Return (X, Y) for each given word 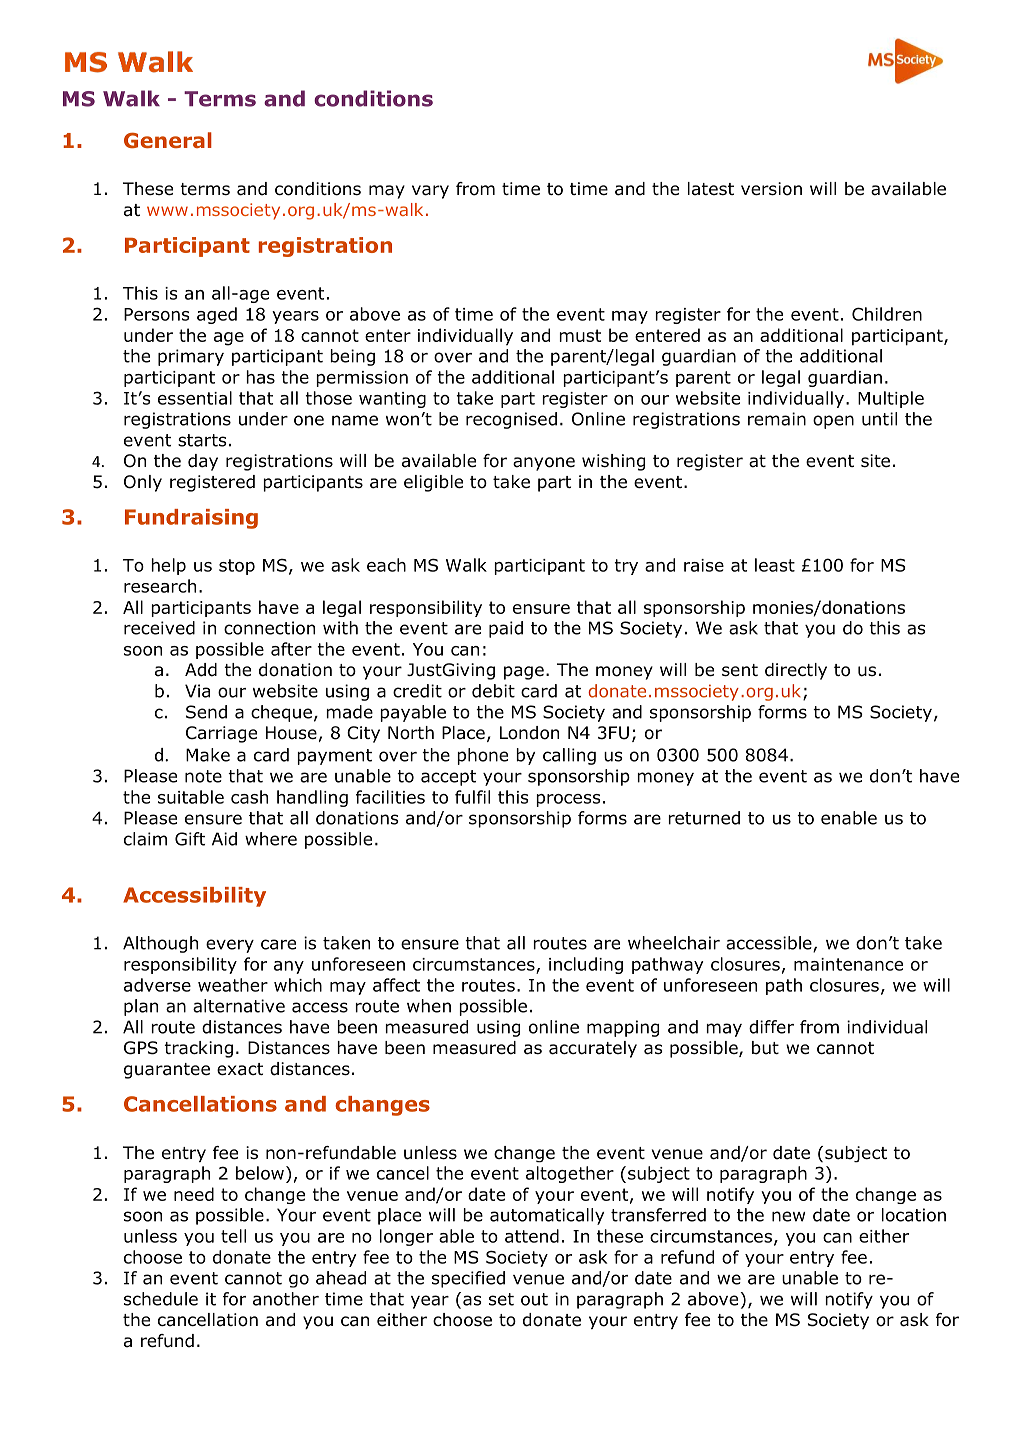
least (775, 565)
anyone (544, 464)
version (771, 189)
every (230, 946)
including (586, 965)
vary (430, 192)
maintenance (848, 964)
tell (233, 1236)
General (168, 140)
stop (237, 567)
